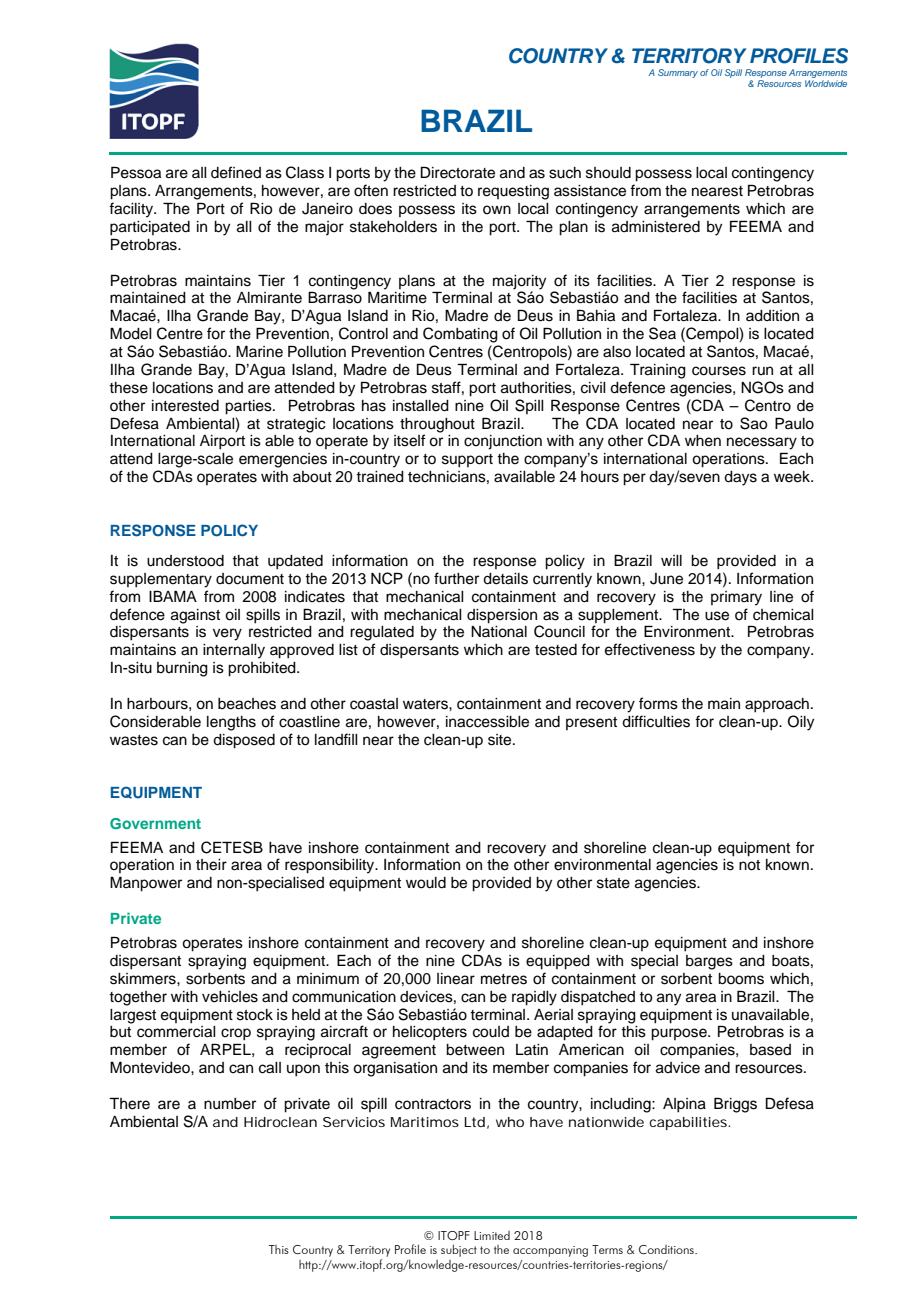 This image has height=1308, width=924. I want to click on defined, so click(236, 172).
